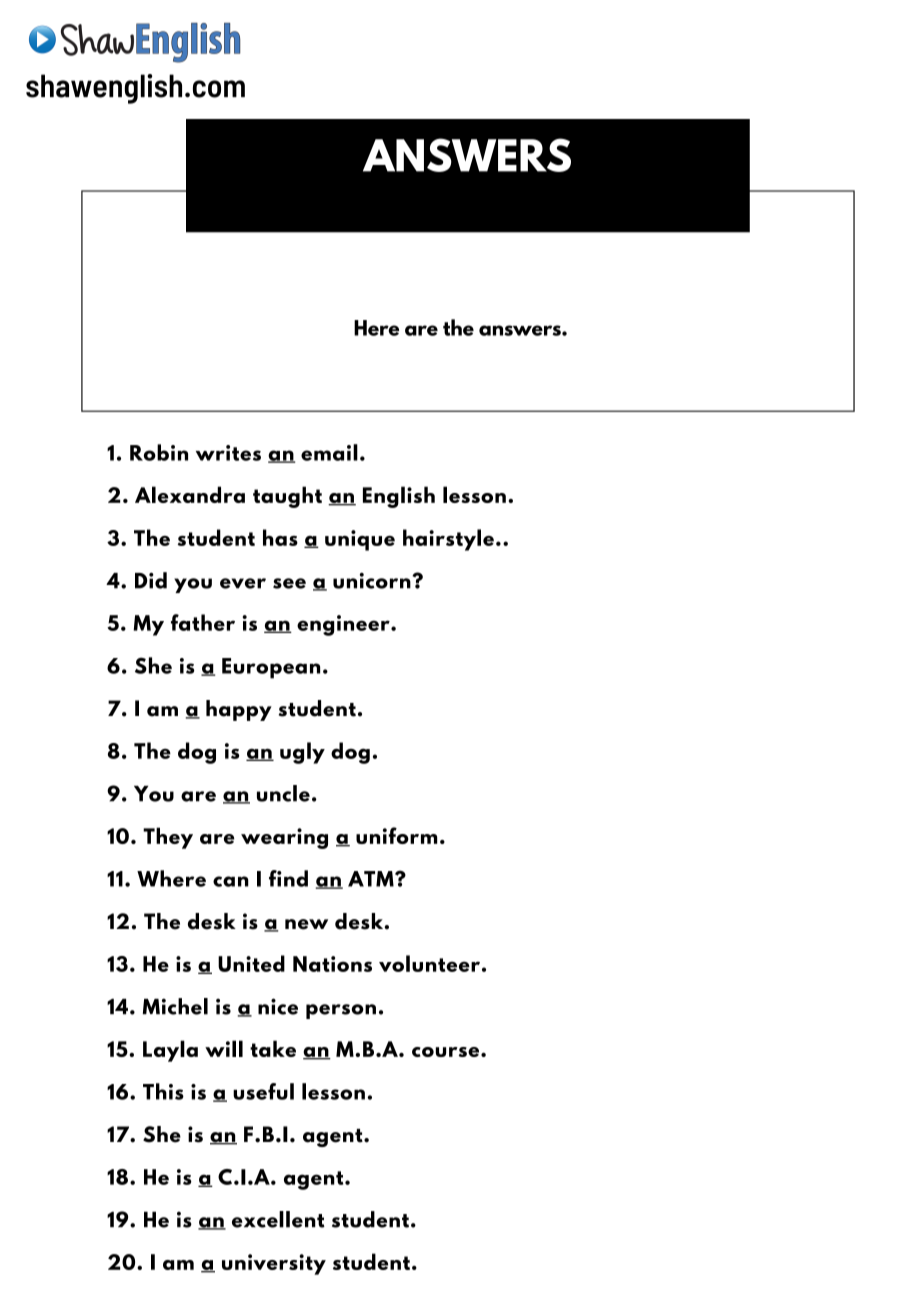 This screenshot has width=924, height=1308. Describe the element at coordinates (274, 1264) in the screenshot. I see `university` at that location.
